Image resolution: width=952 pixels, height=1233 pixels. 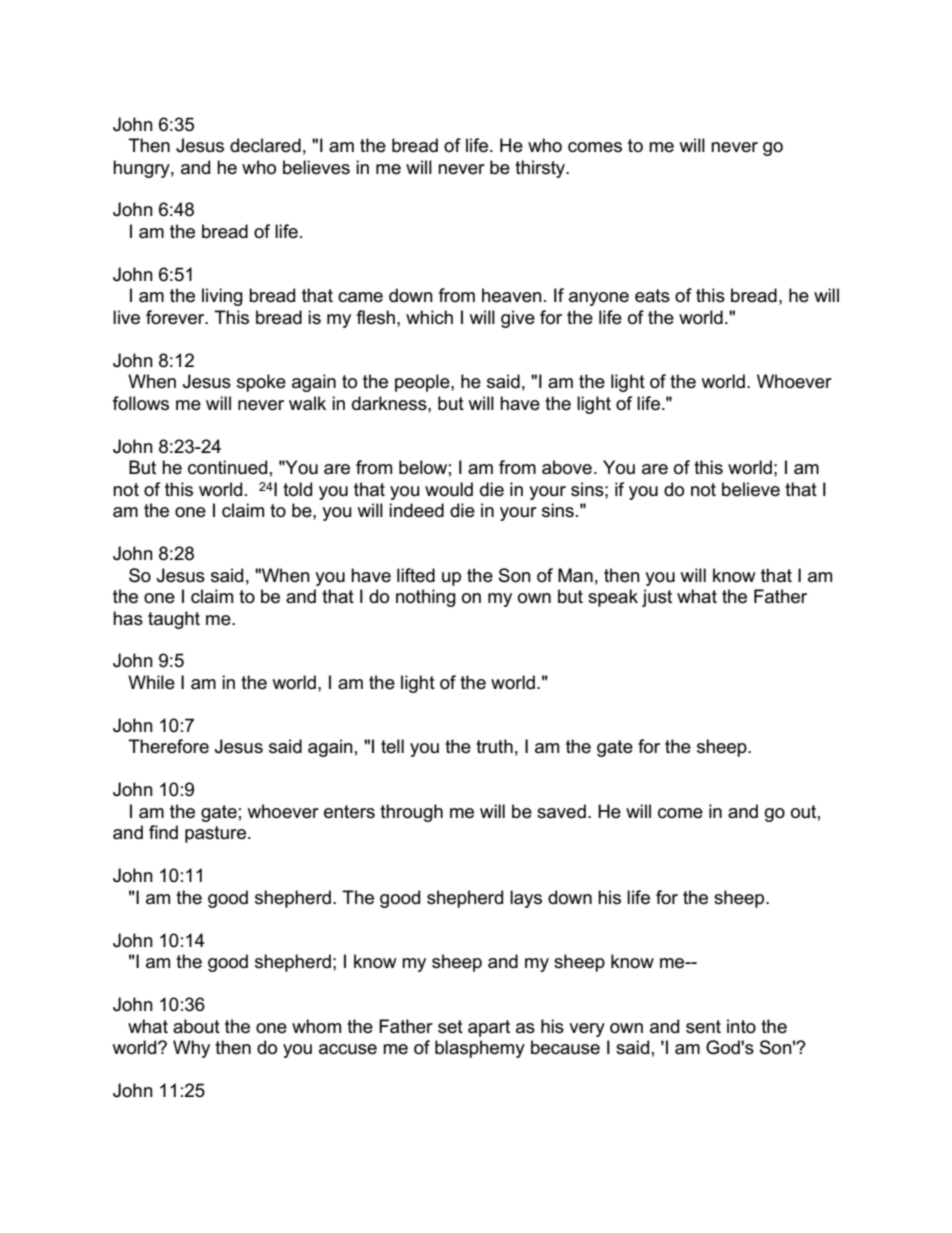 What do you see at coordinates (567, 467) in the document?
I see `above` at bounding box center [567, 467].
